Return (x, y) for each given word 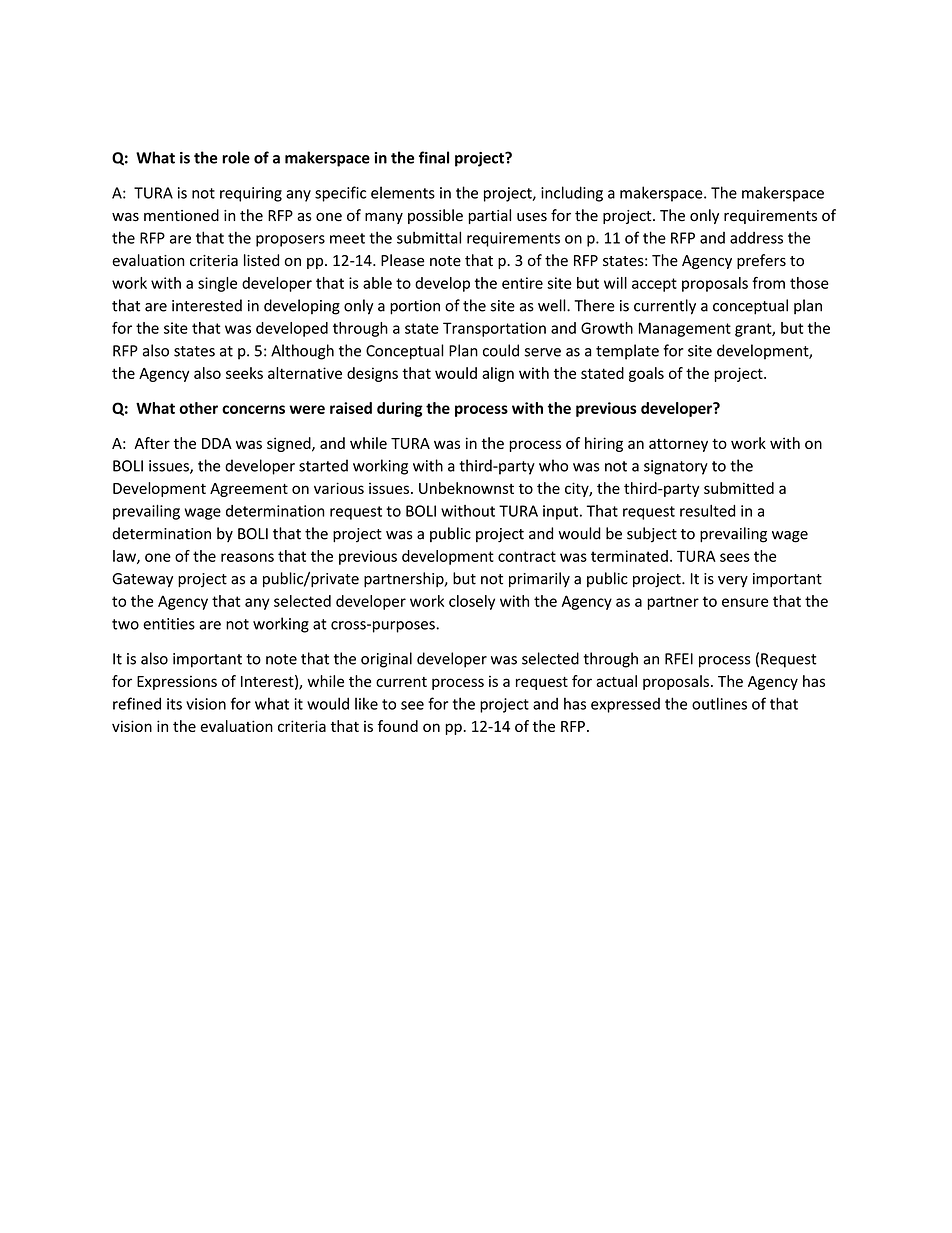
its (174, 704)
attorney (678, 445)
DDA (217, 443)
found (398, 726)
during (400, 409)
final (434, 157)
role (236, 157)
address (756, 238)
